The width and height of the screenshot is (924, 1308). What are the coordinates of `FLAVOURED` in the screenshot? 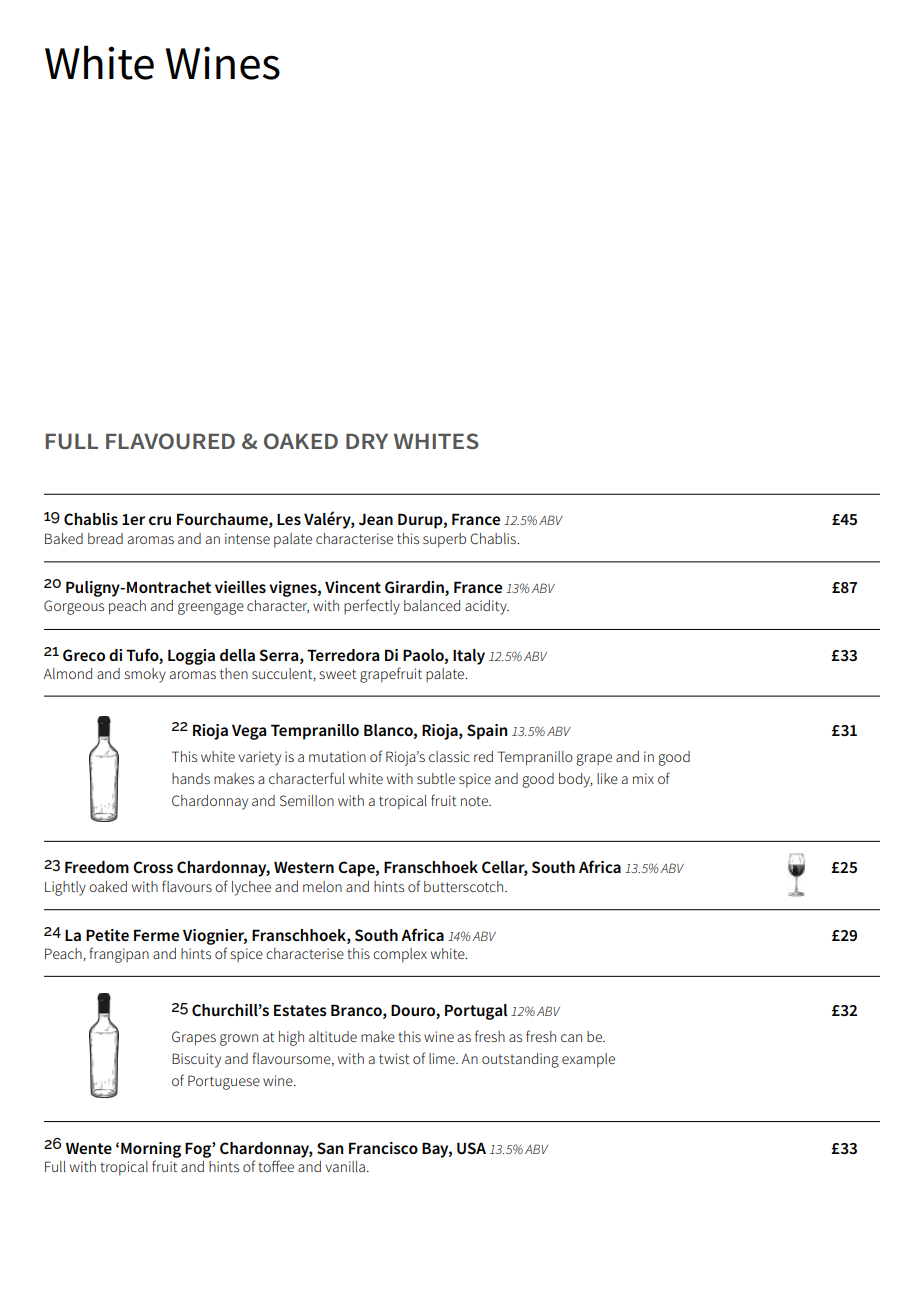 It's located at (170, 441).
